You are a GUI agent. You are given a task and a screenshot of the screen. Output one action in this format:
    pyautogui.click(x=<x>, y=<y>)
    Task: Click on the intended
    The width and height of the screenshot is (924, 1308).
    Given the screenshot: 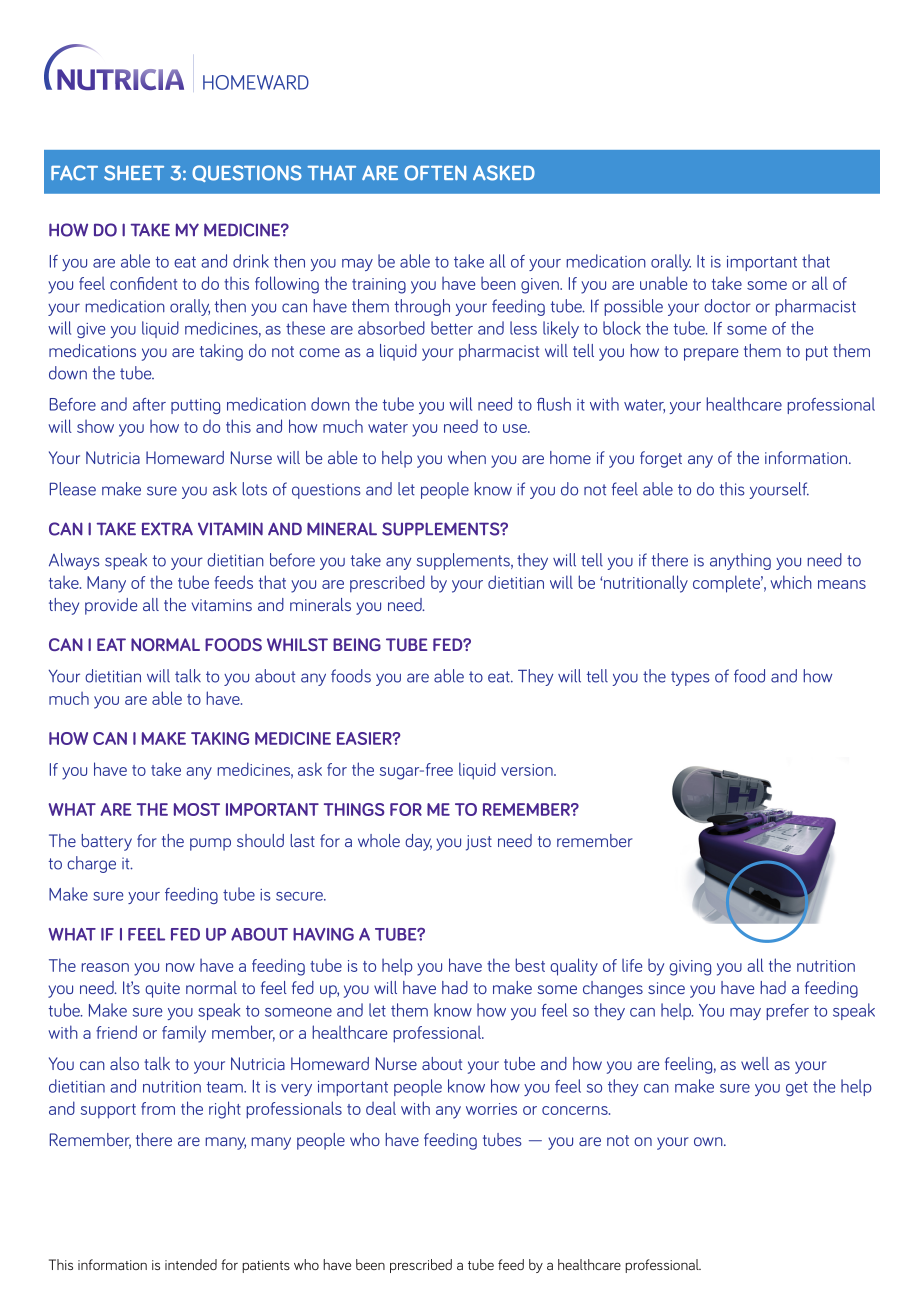 What is the action you would take?
    pyautogui.click(x=191, y=1264)
